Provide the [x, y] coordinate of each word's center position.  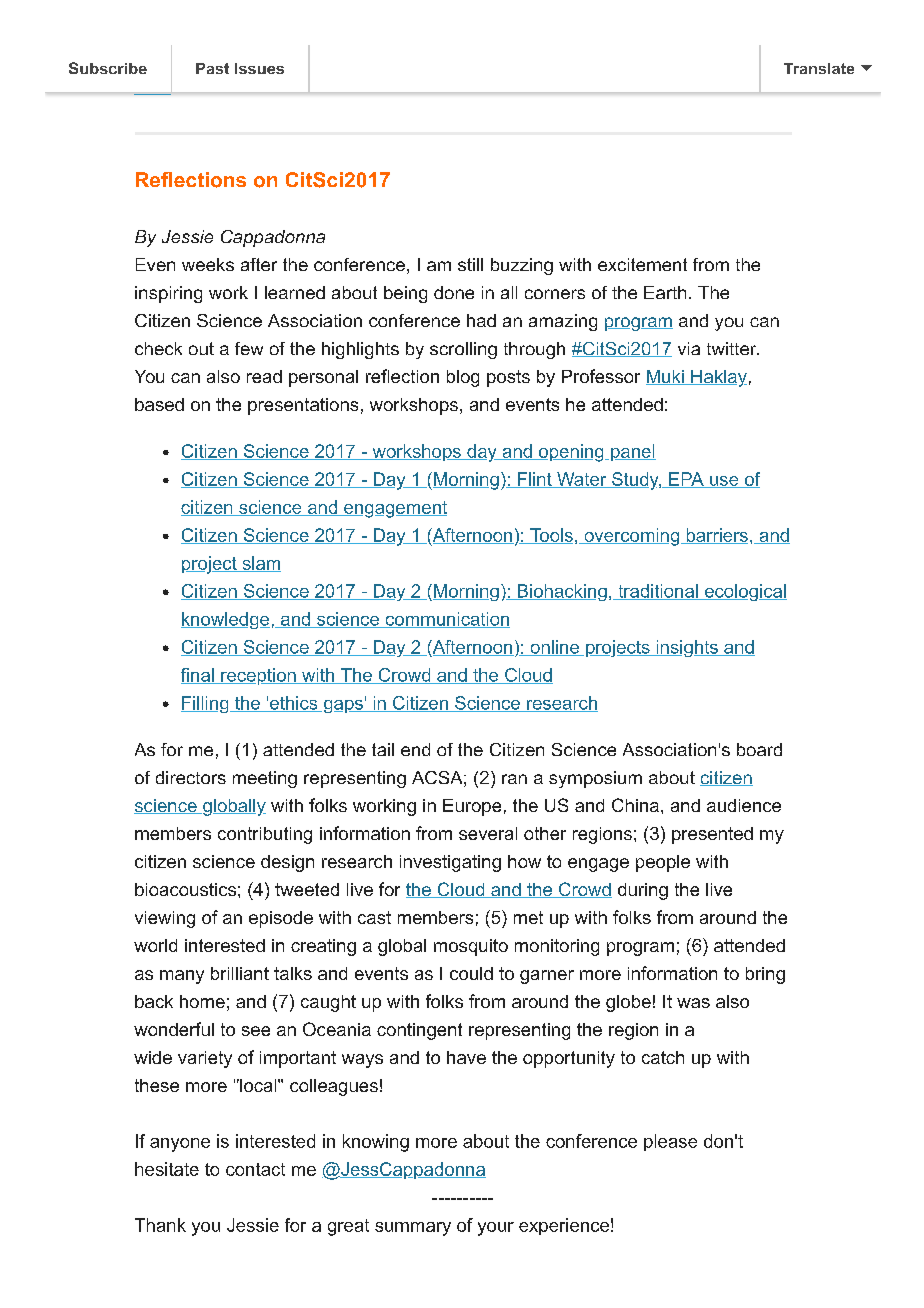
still [470, 264]
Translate [819, 68]
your [496, 1229]
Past [212, 68]
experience [564, 1226]
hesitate [167, 1169]
